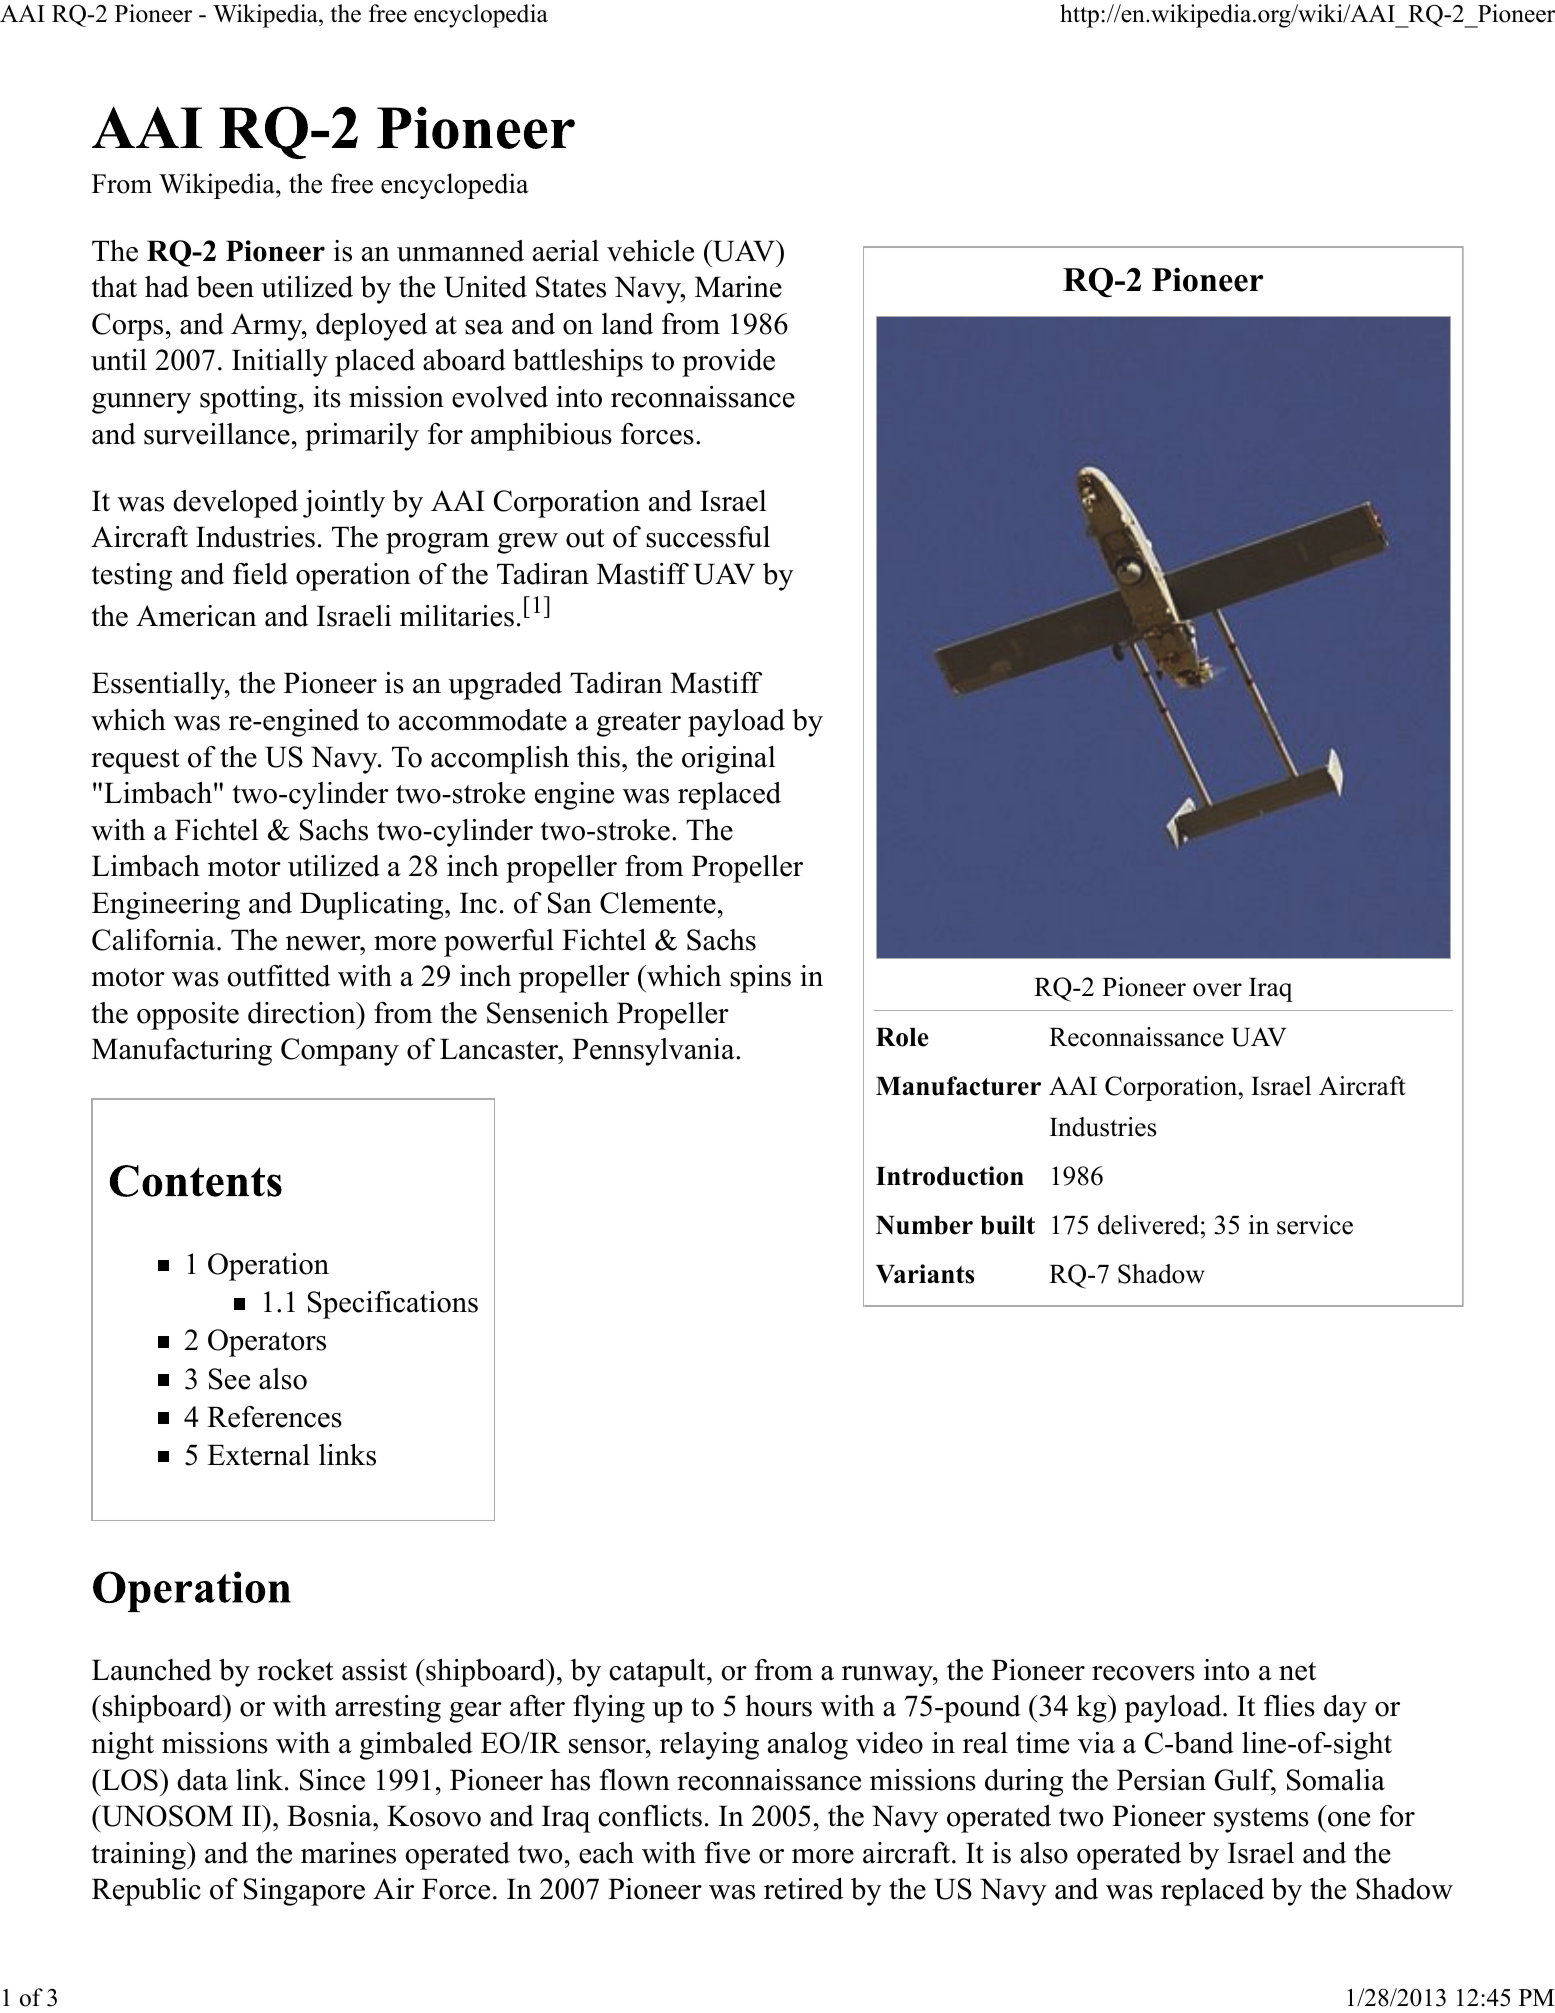  I want to click on provide, so click(728, 363).
